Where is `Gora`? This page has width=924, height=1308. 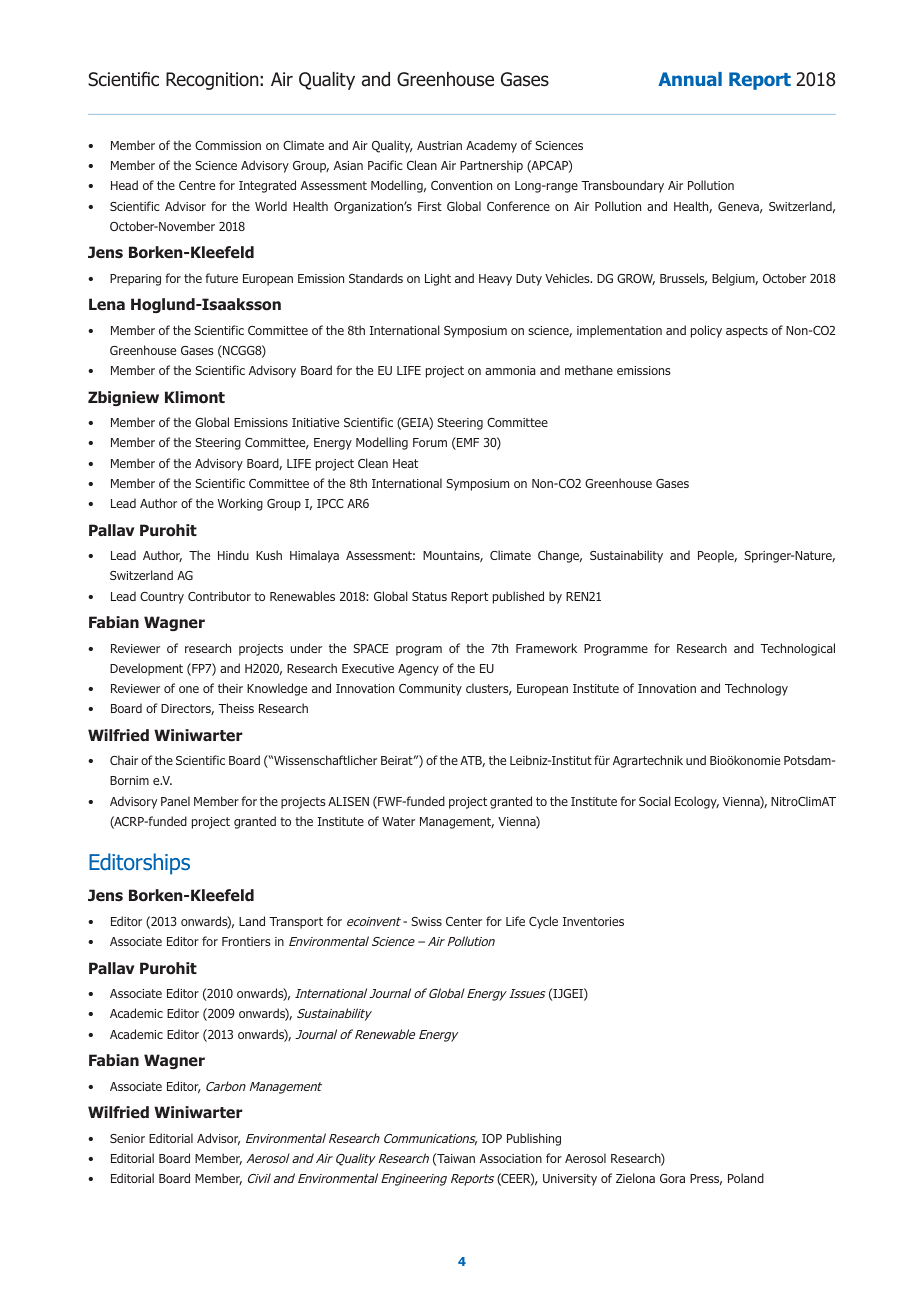
Gora is located at coordinates (672, 1178).
